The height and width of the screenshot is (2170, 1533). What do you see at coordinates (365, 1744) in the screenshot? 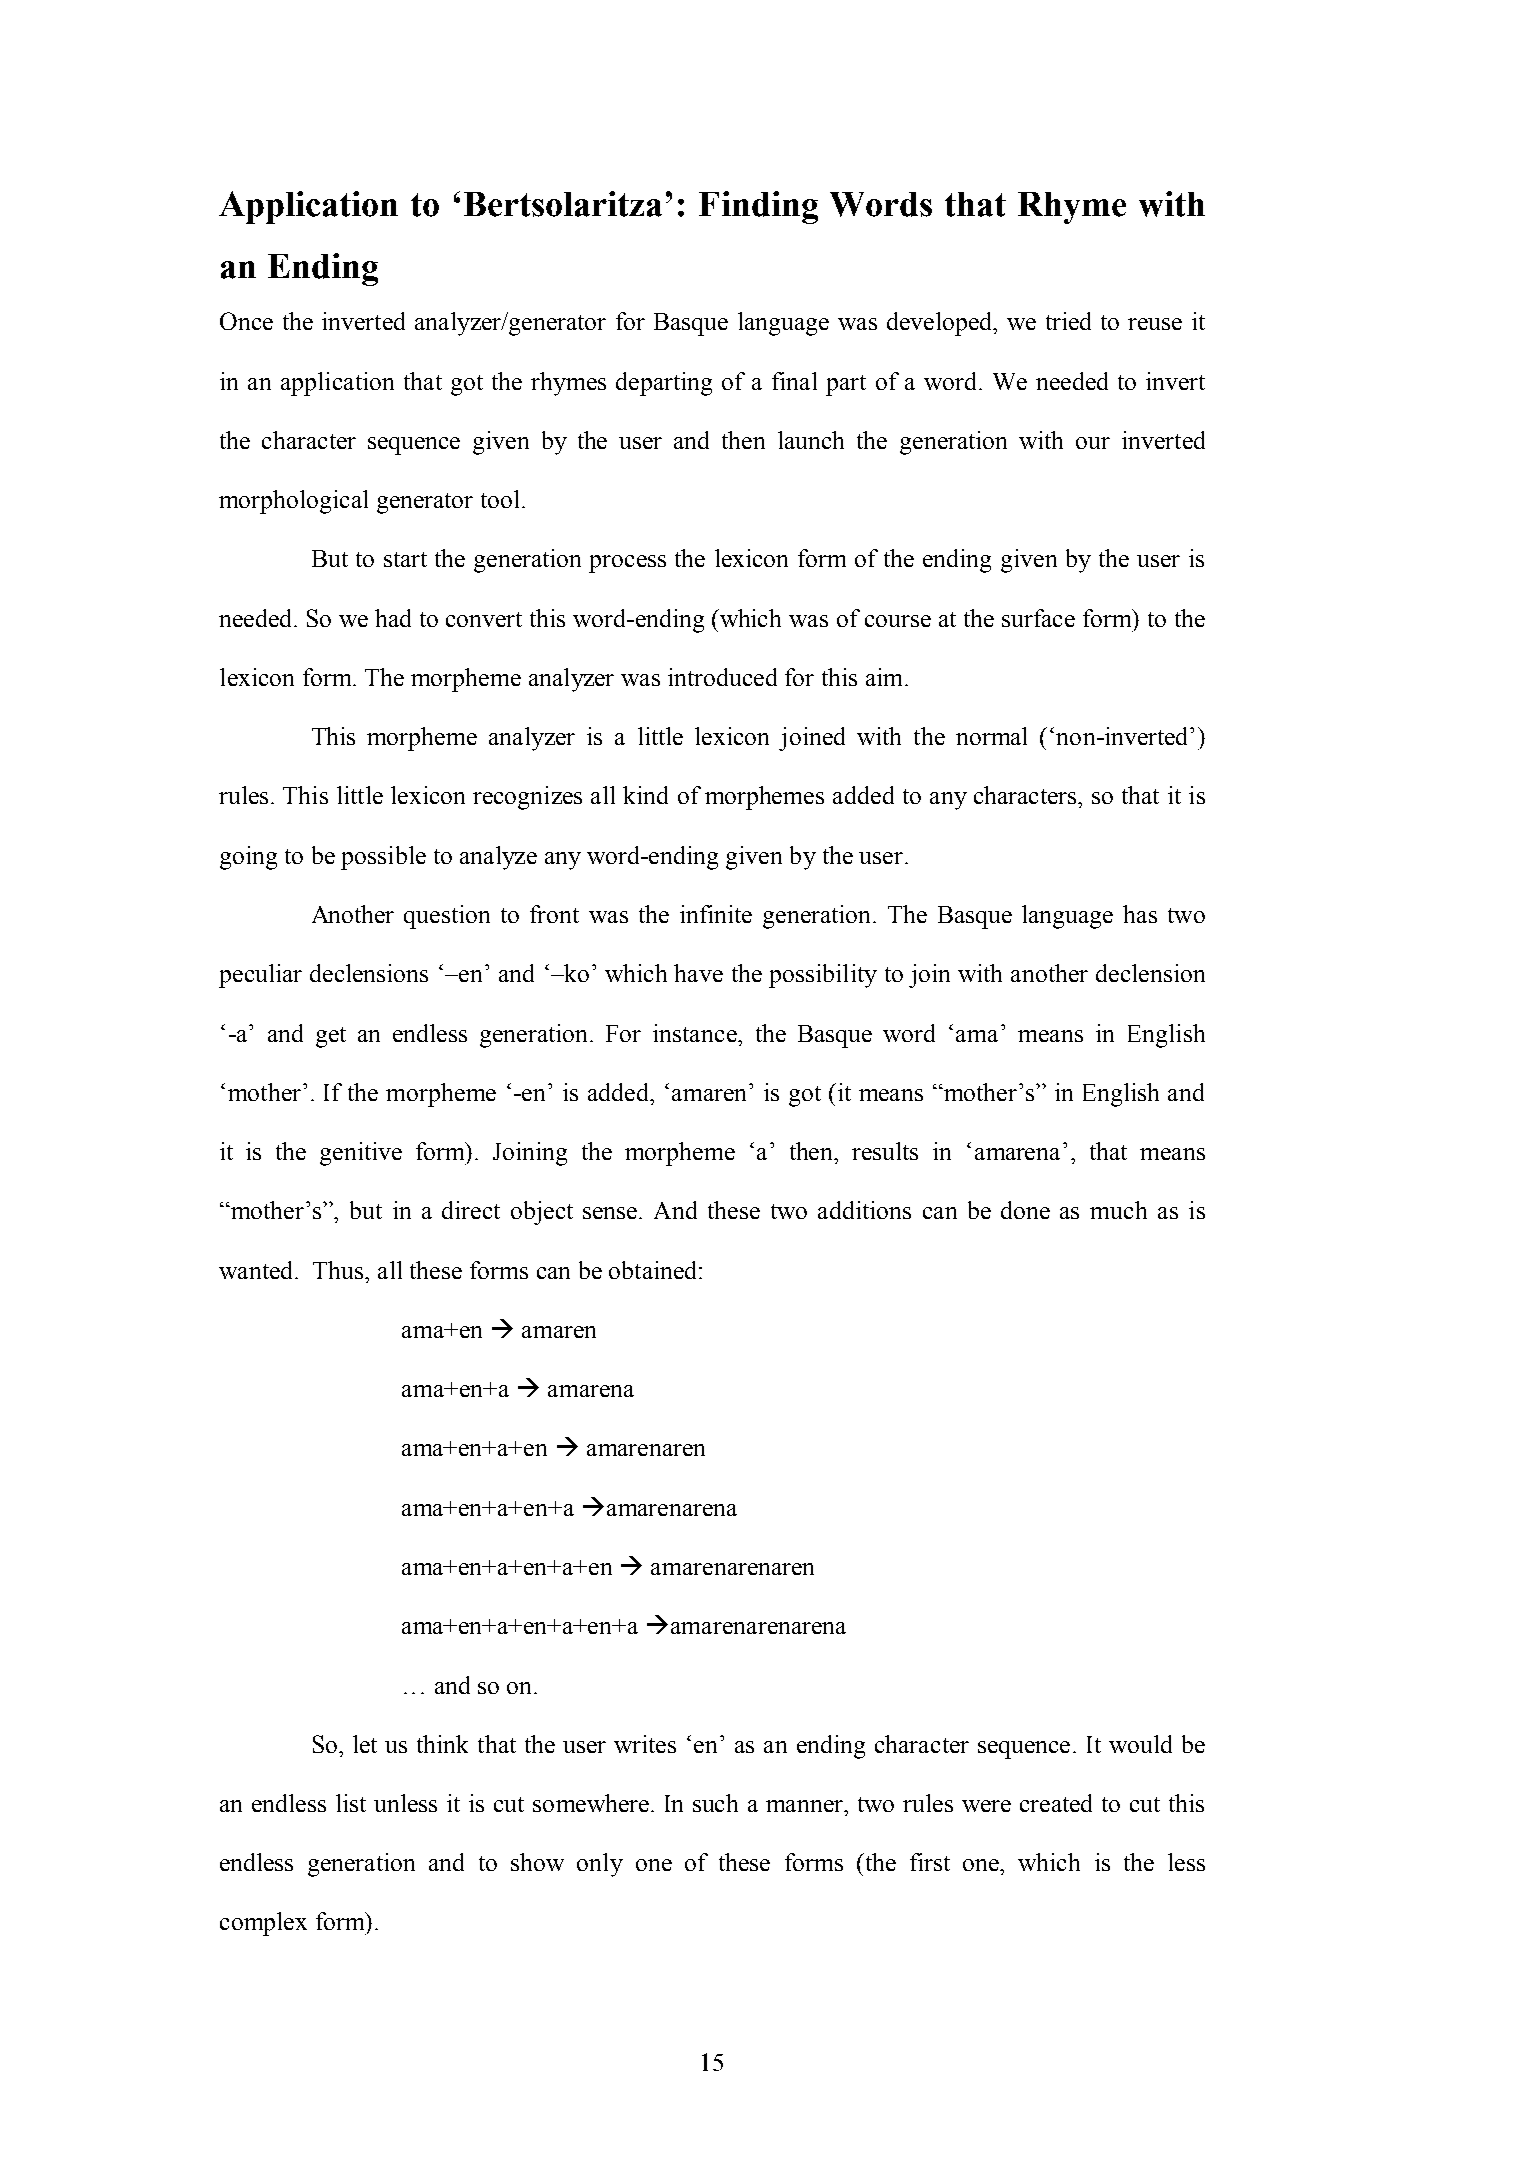
I see `let` at bounding box center [365, 1744].
